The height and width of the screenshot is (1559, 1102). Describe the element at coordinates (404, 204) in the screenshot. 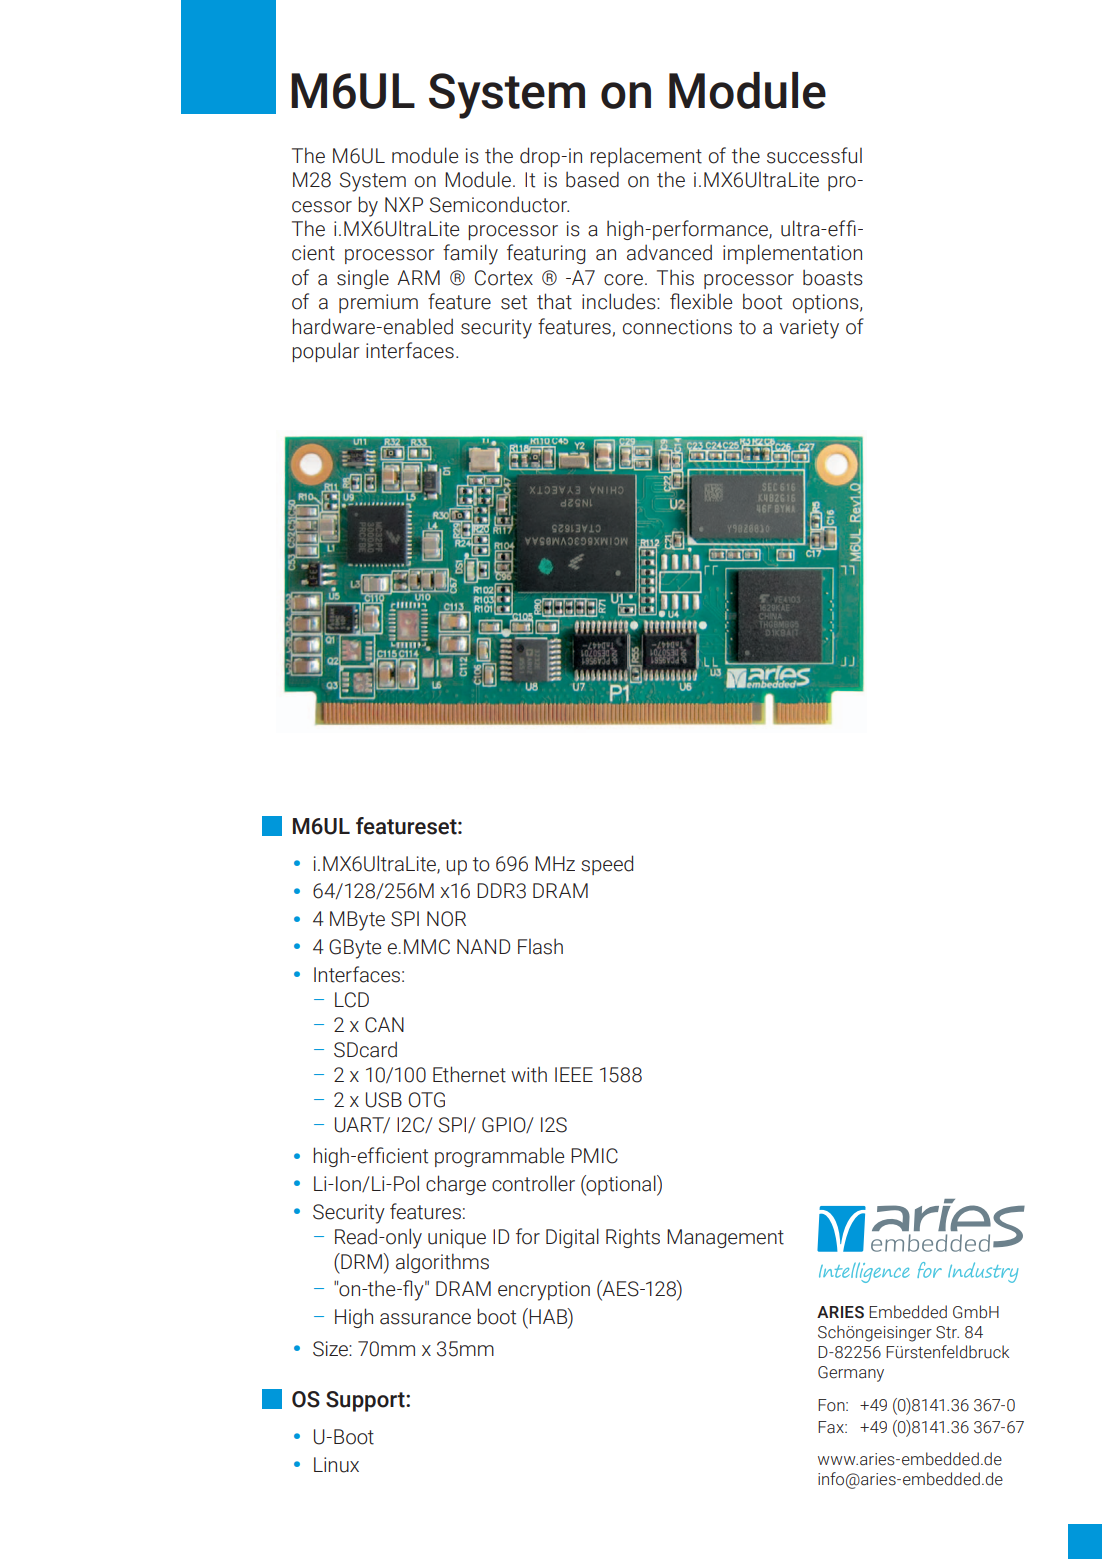

I see `NXP` at that location.
